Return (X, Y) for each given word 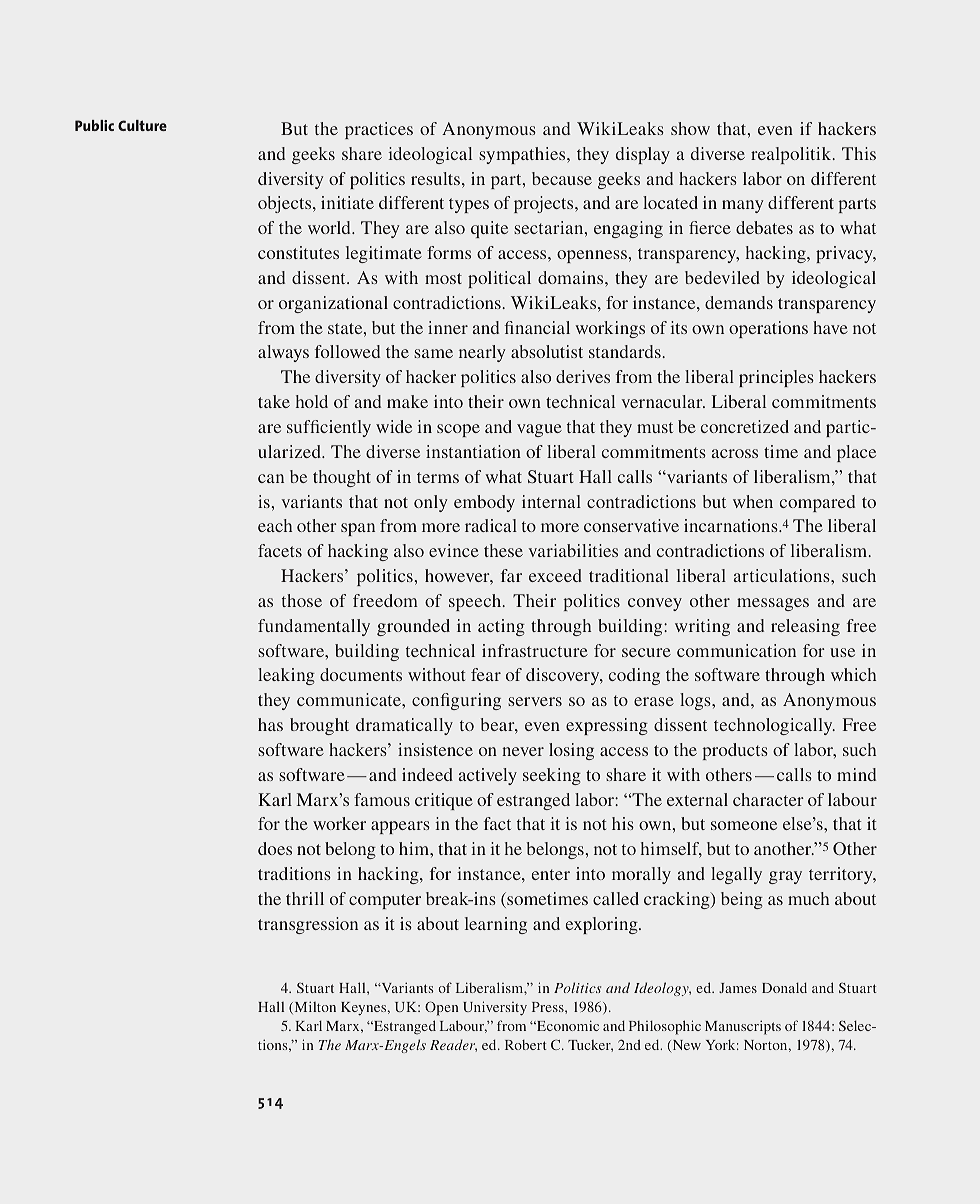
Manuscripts (743, 1027)
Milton (314, 1007)
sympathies (523, 155)
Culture (142, 125)
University (495, 1008)
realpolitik (792, 155)
